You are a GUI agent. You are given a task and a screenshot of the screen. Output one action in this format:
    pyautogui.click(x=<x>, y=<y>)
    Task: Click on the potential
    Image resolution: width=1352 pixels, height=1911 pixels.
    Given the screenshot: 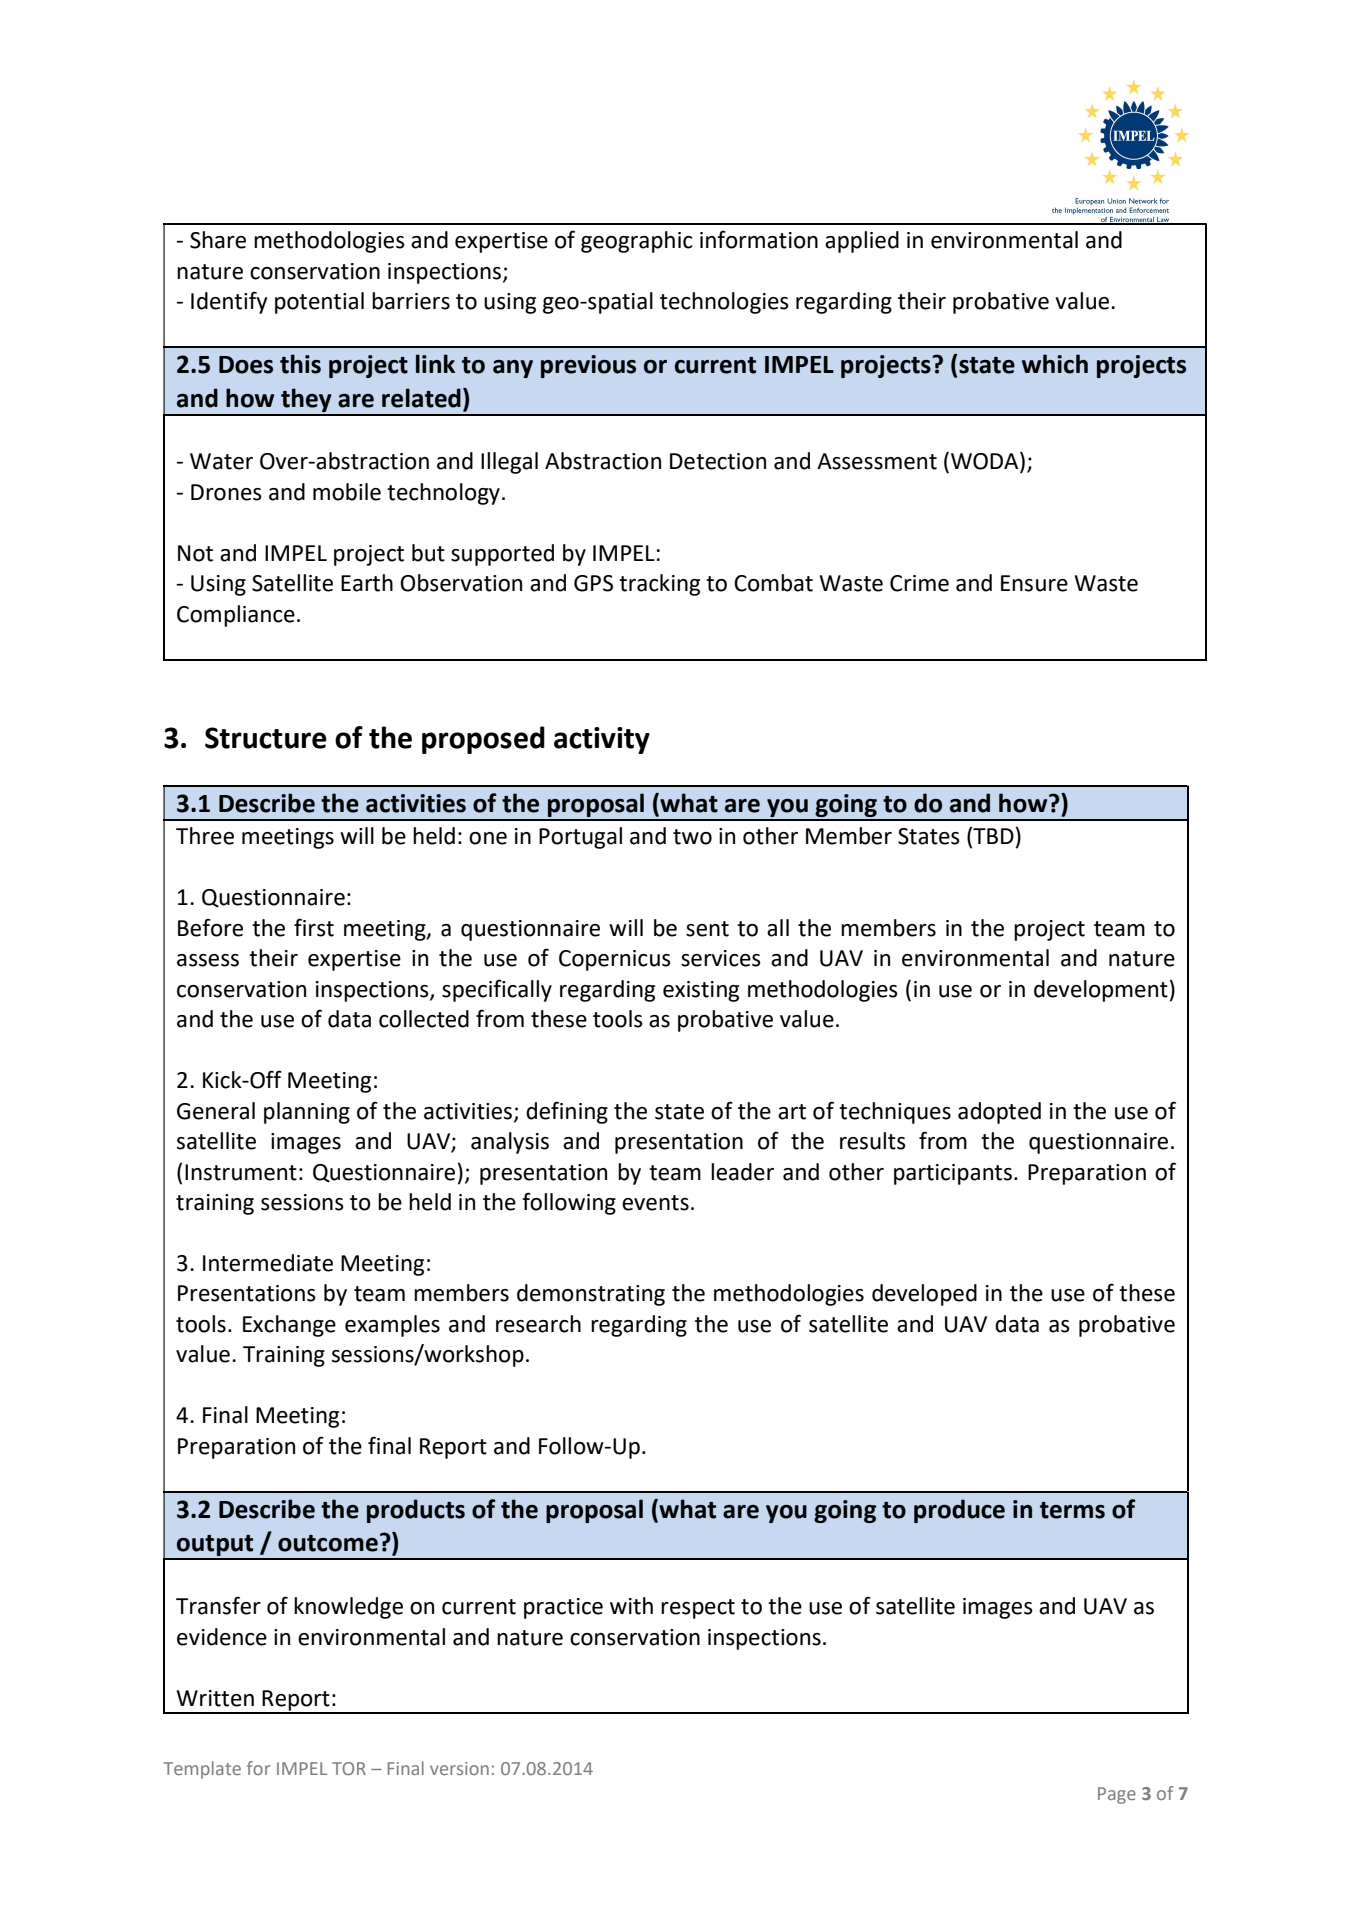 What is the action you would take?
    pyautogui.click(x=319, y=303)
